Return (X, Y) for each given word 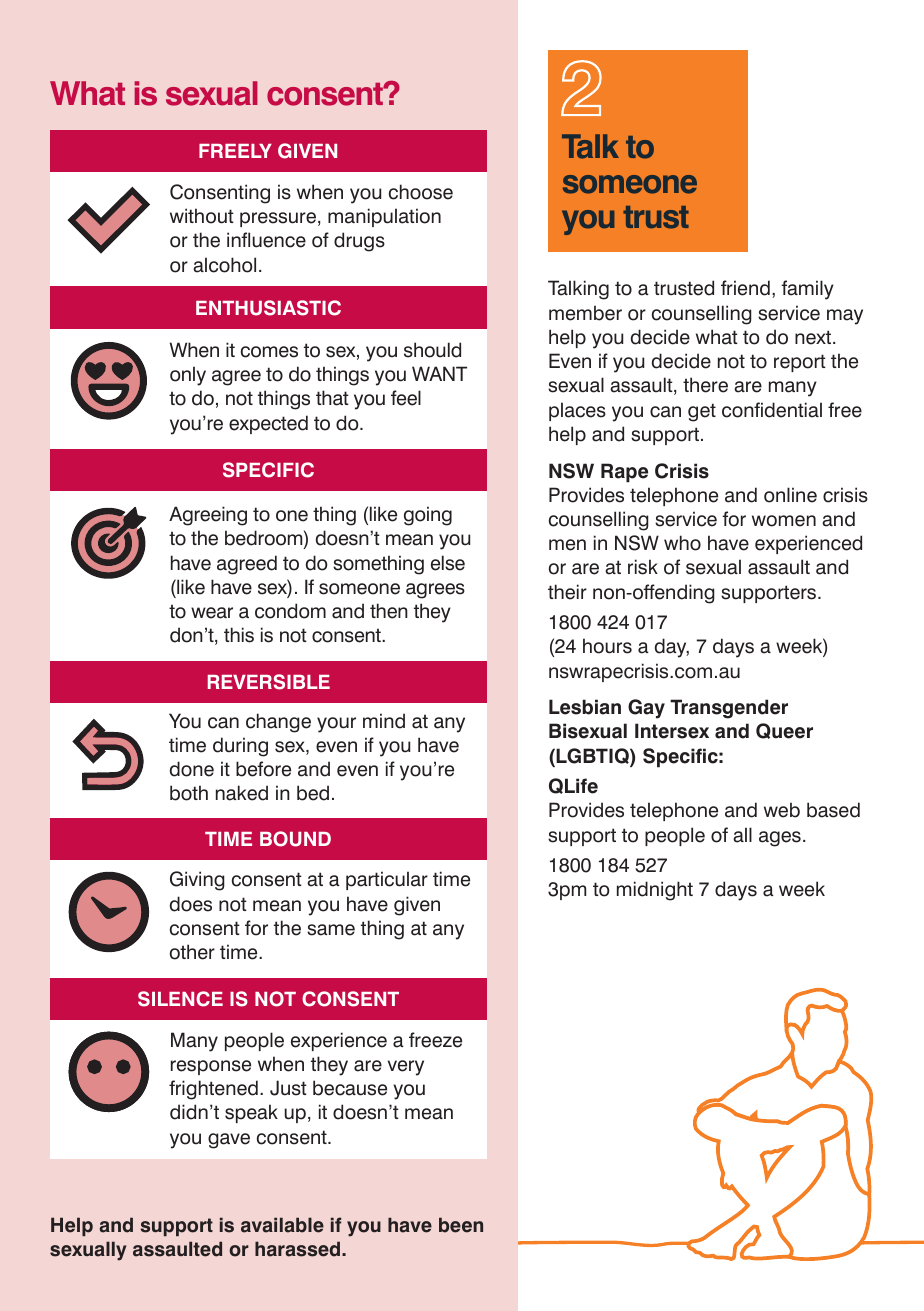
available (282, 1225)
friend (745, 288)
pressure (278, 219)
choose (421, 192)
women (784, 521)
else (448, 563)
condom (290, 611)
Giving (197, 881)
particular (387, 880)
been (461, 1225)
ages (780, 839)
